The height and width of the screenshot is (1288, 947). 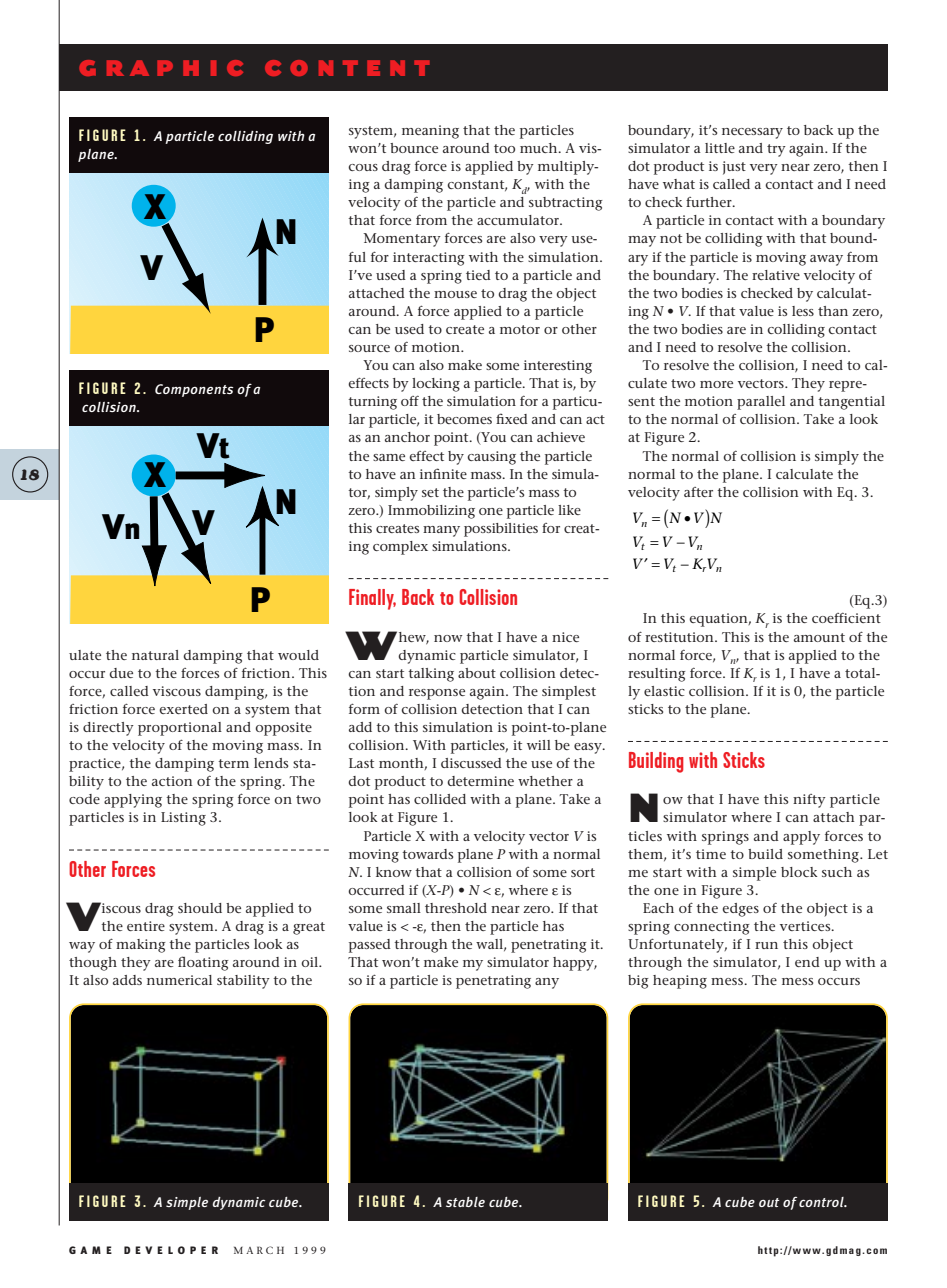 What do you see at coordinates (430, 132) in the screenshot?
I see `meaning` at bounding box center [430, 132].
